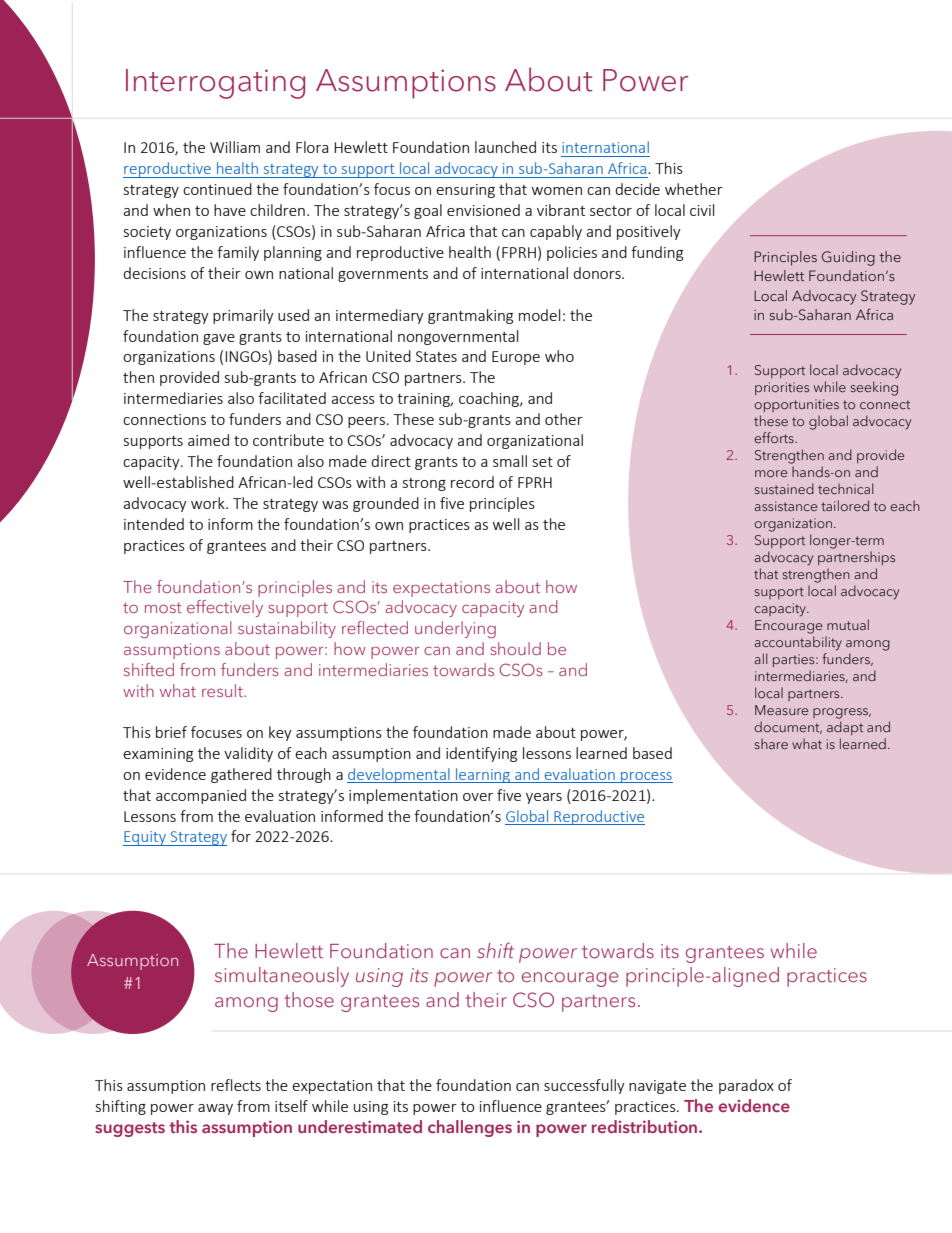  What do you see at coordinates (215, 1109) in the document?
I see `away` at bounding box center [215, 1109].
